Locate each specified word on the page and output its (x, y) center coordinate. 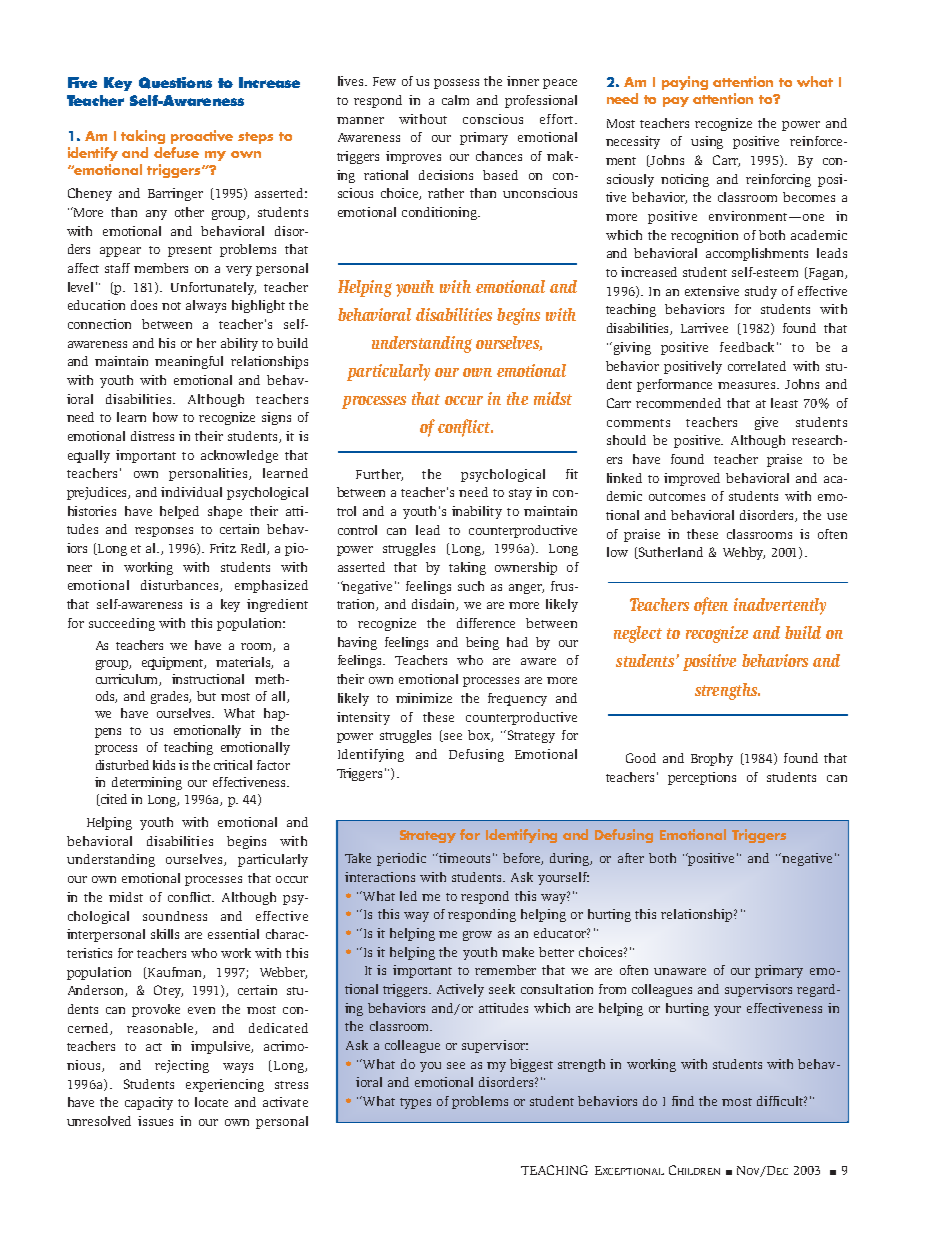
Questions (175, 83)
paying (685, 83)
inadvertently (780, 606)
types (415, 1103)
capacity (149, 1103)
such (471, 586)
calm (455, 100)
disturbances (181, 586)
